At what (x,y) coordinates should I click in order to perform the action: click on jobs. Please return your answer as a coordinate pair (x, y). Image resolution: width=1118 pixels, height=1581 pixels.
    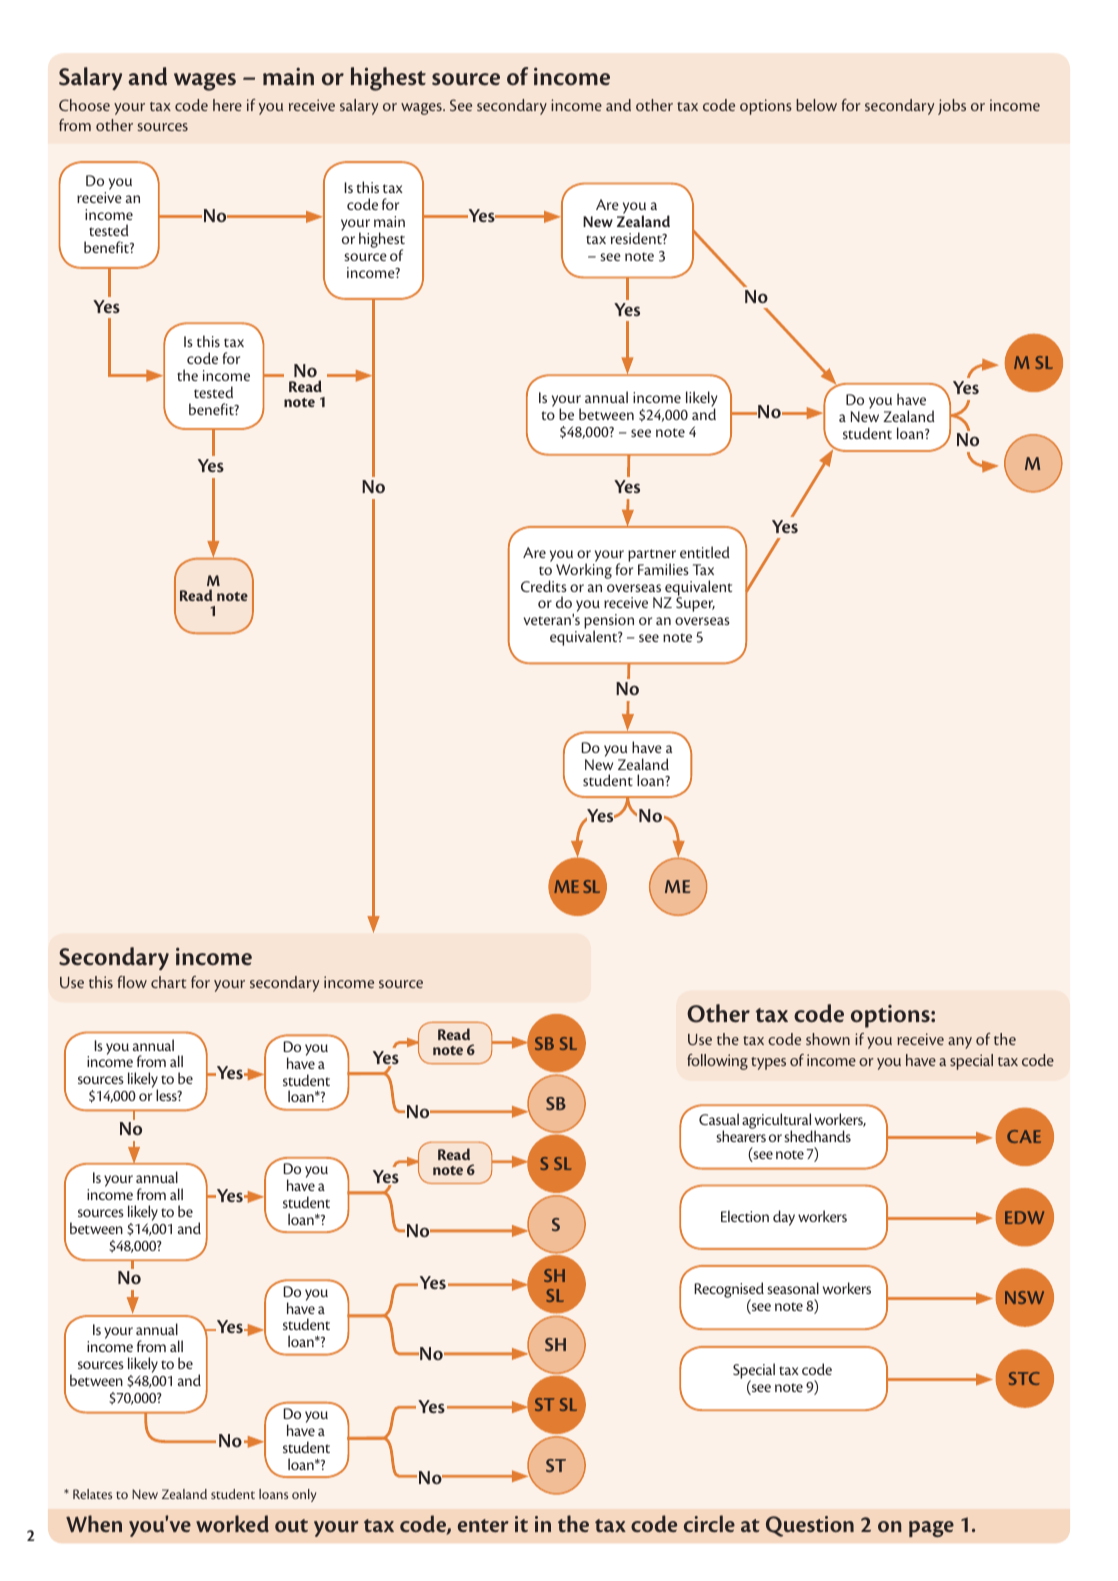
    Looking at the image, I should click on (952, 107).
